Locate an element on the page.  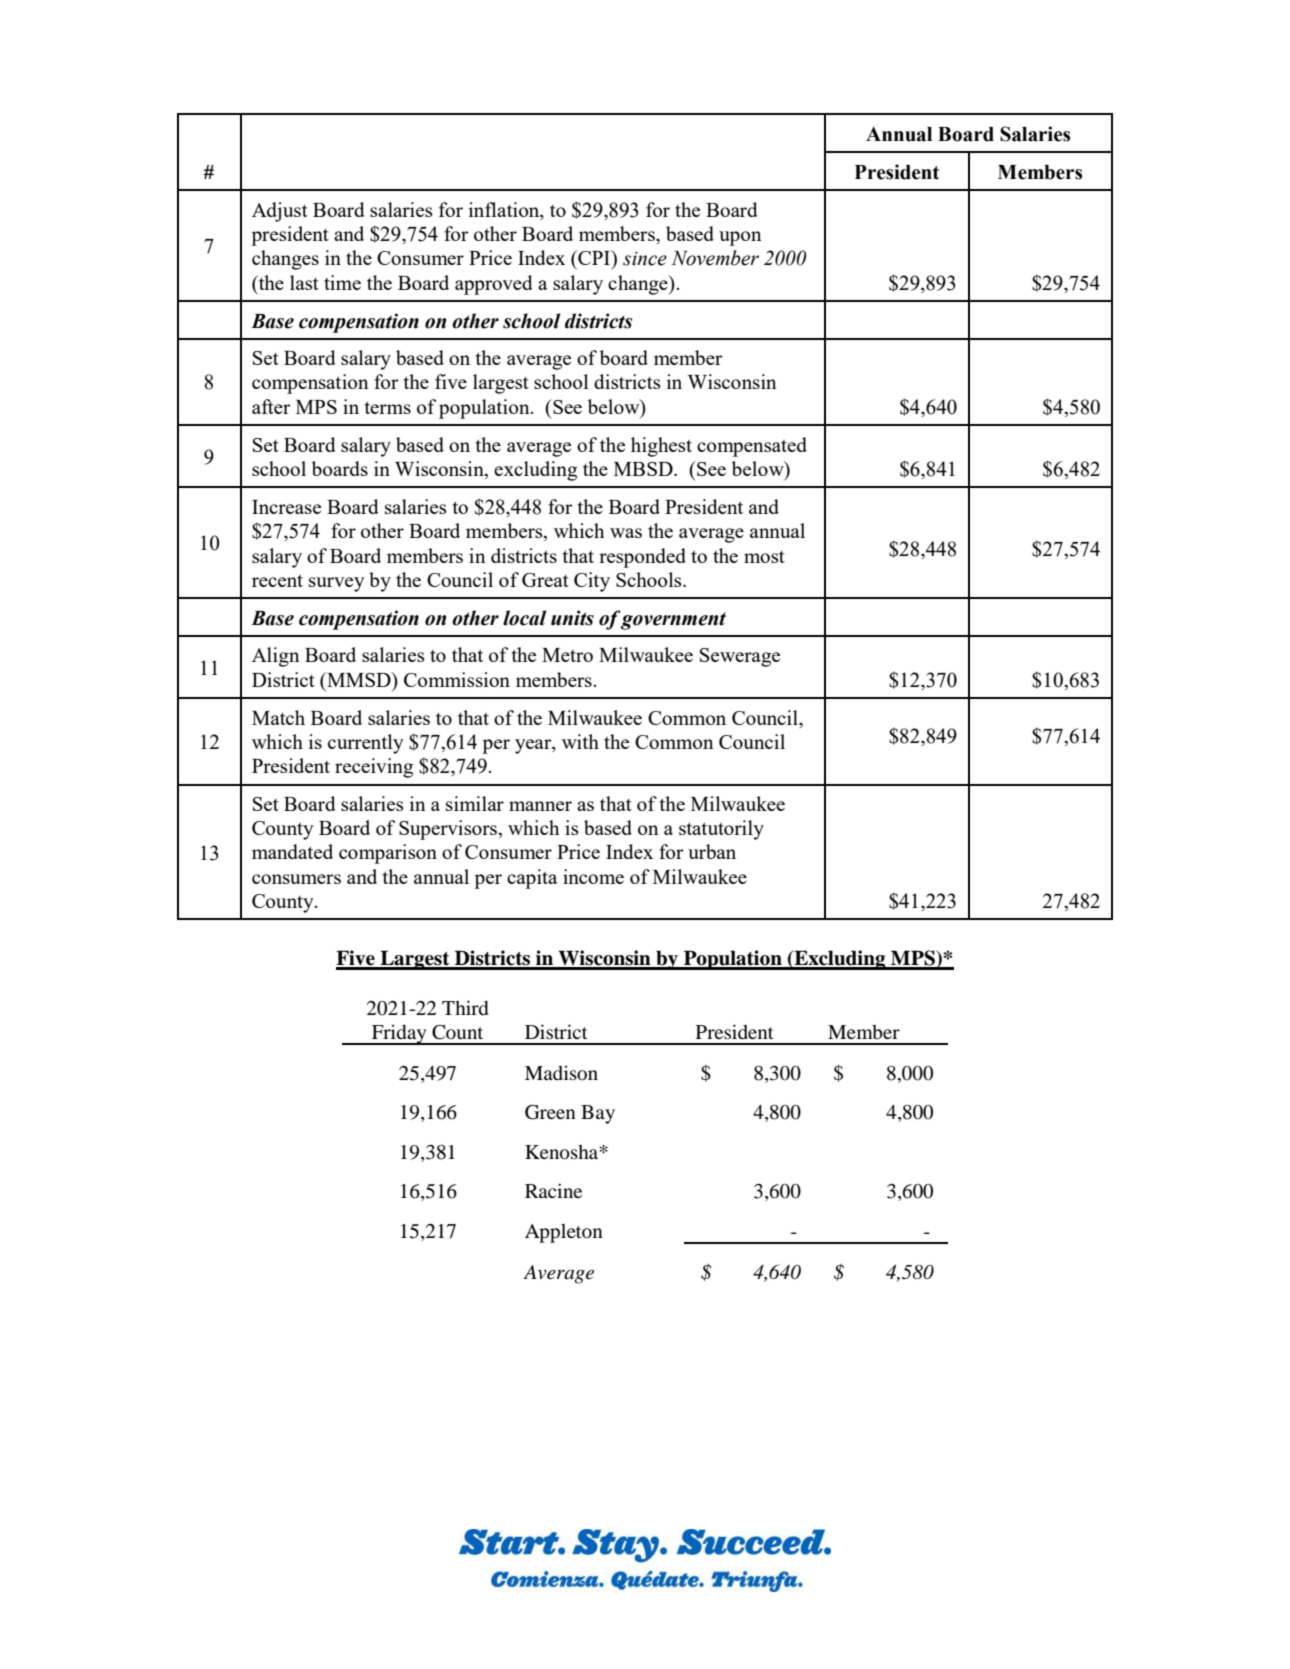
approved is located at coordinates (494, 285).
